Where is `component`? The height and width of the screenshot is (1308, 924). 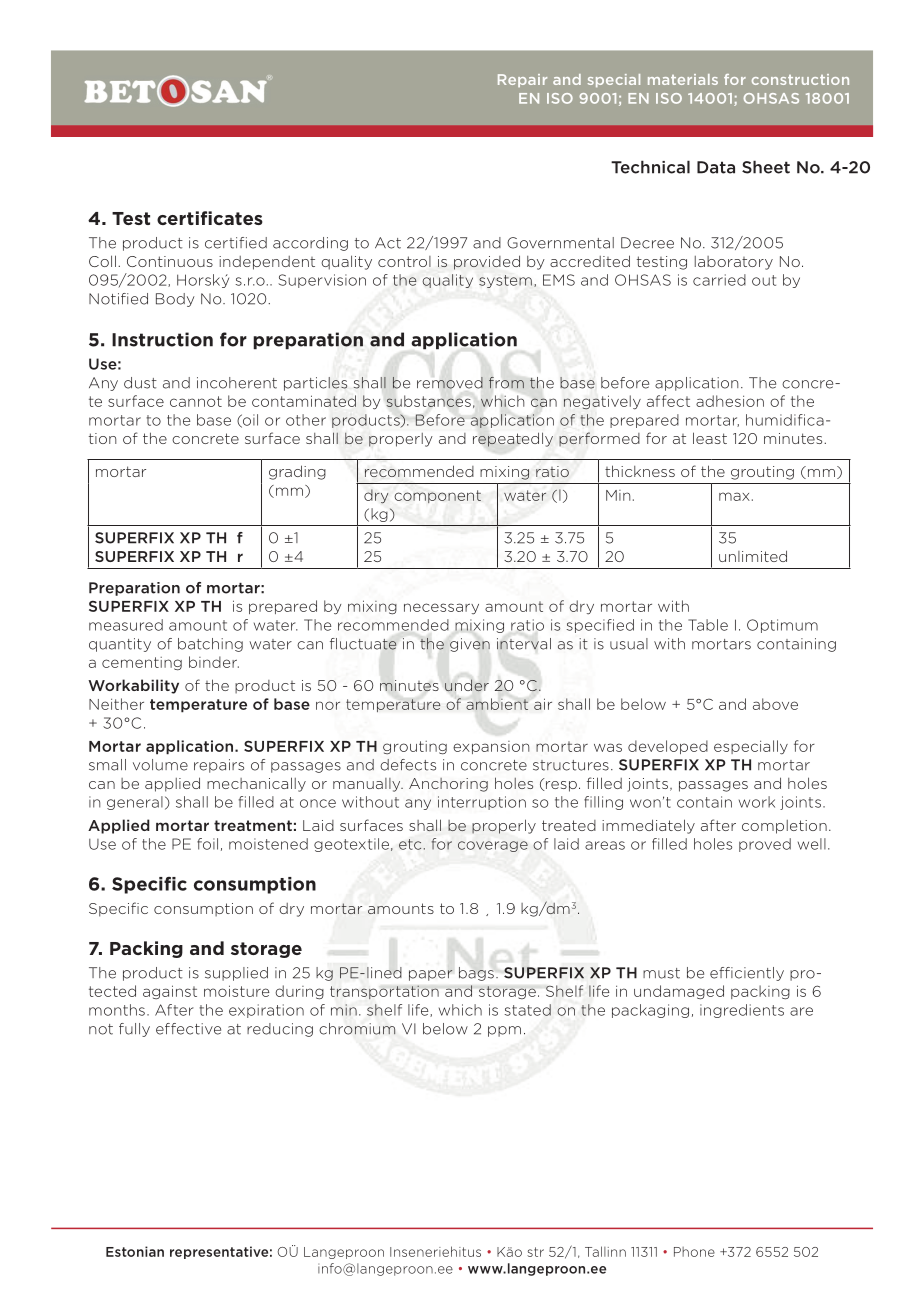
component is located at coordinates (437, 496).
